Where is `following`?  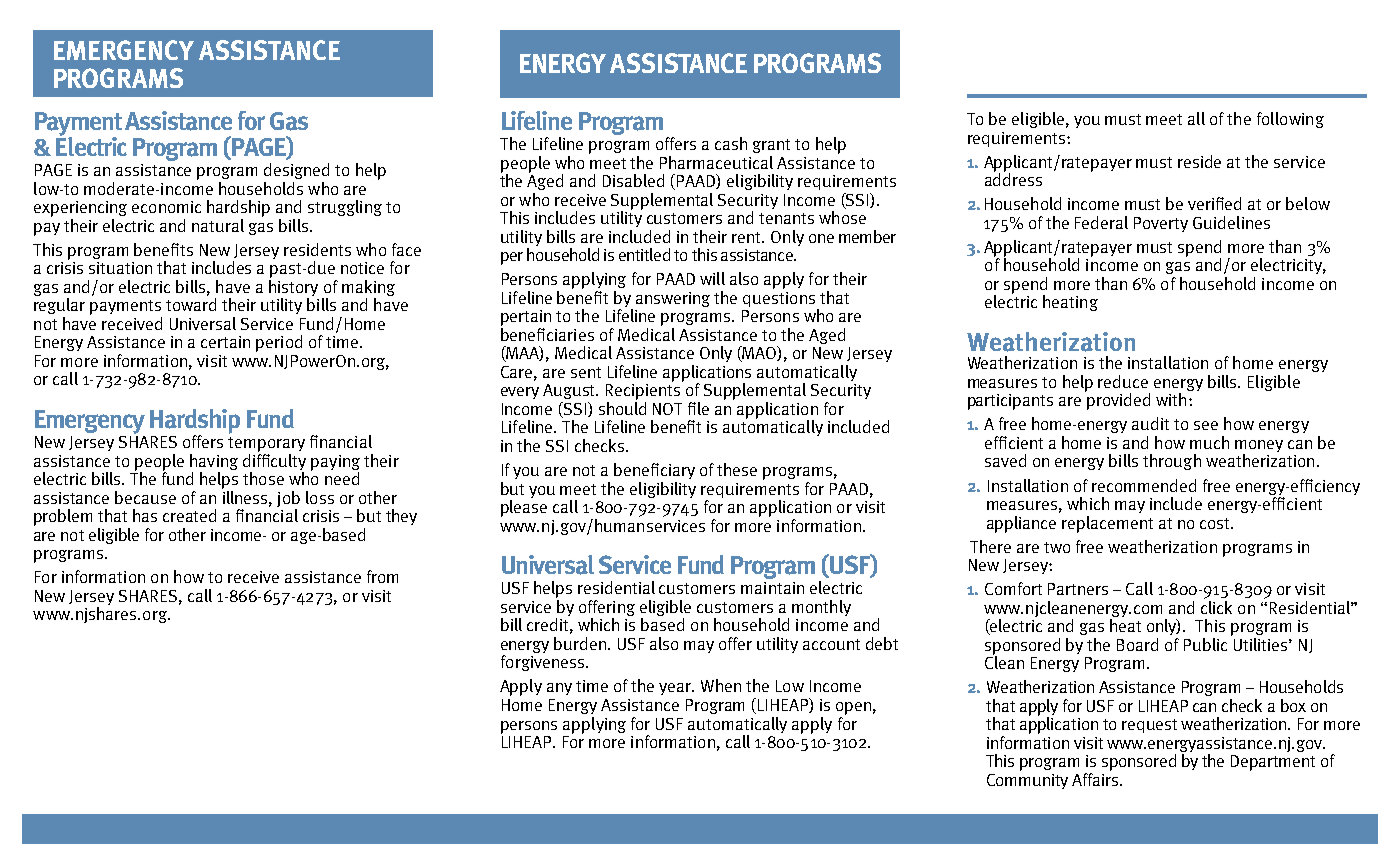 following is located at coordinates (1290, 120).
